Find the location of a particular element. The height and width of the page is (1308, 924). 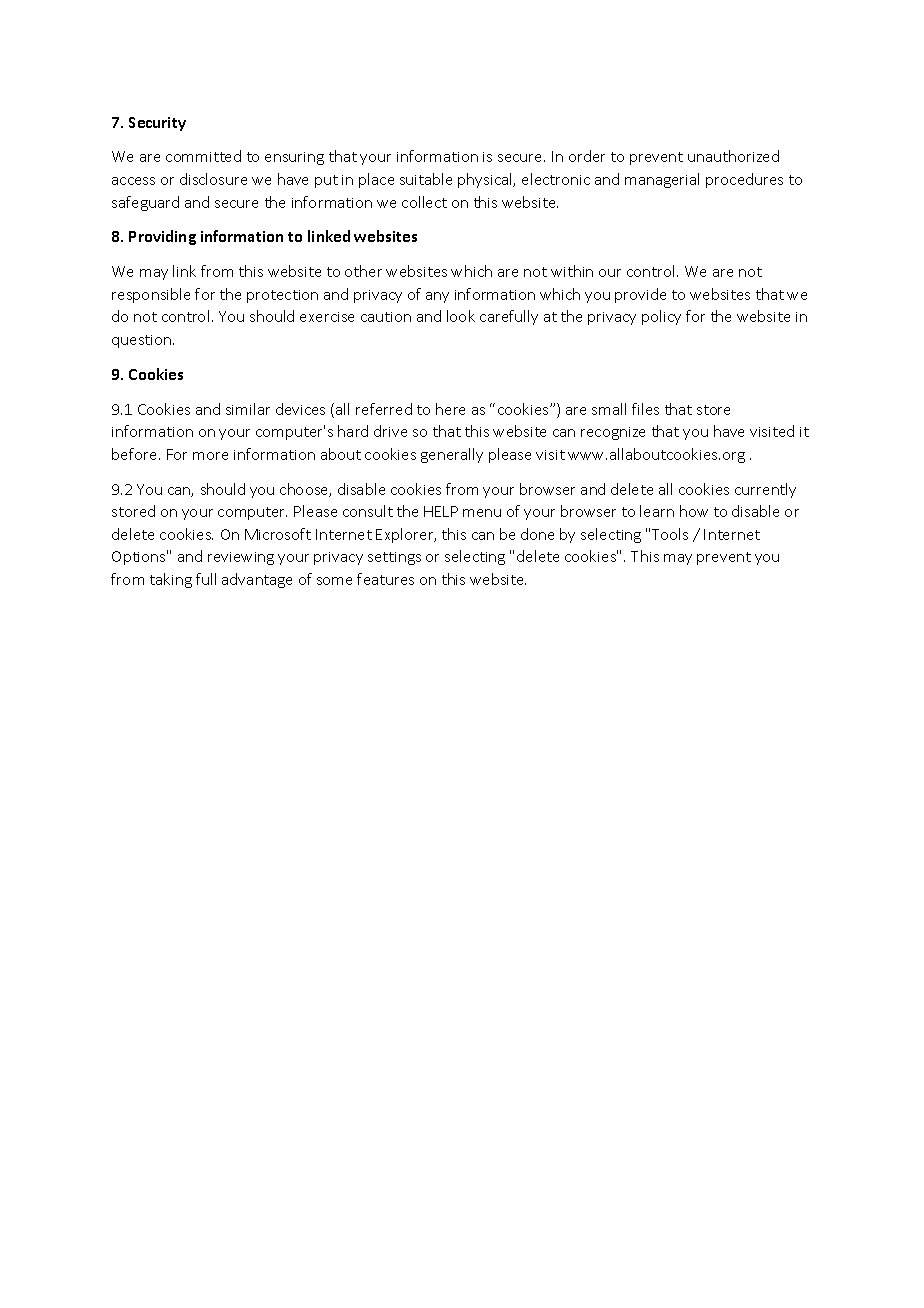

suitable is located at coordinates (426, 179).
